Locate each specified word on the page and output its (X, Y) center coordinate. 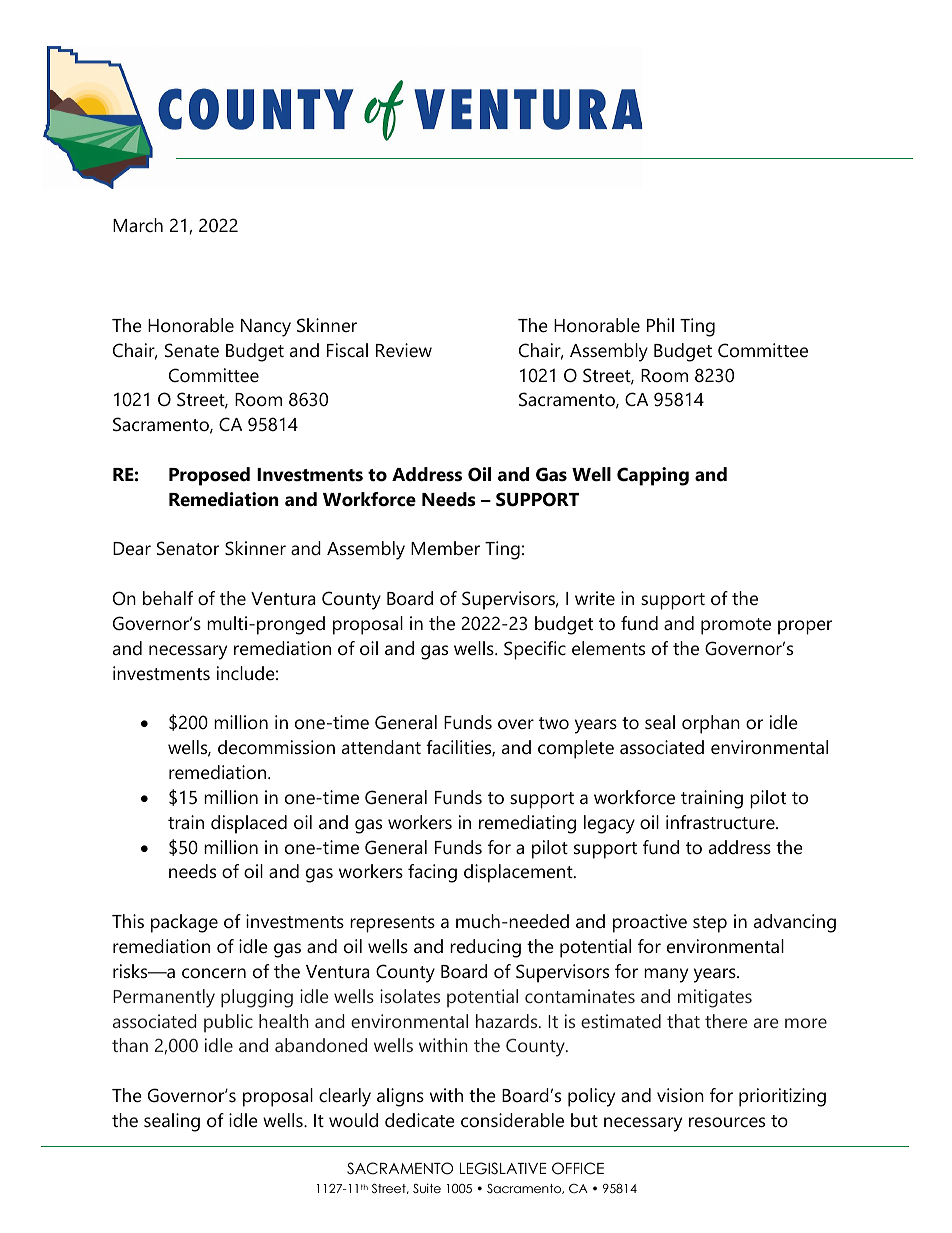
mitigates (715, 998)
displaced (249, 824)
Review (404, 350)
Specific (535, 650)
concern (214, 973)
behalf (168, 598)
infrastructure (721, 822)
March (138, 225)
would (353, 1120)
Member (445, 548)
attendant (381, 747)
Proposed (209, 476)
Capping (653, 476)
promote (736, 626)
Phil (660, 325)
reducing (485, 948)
